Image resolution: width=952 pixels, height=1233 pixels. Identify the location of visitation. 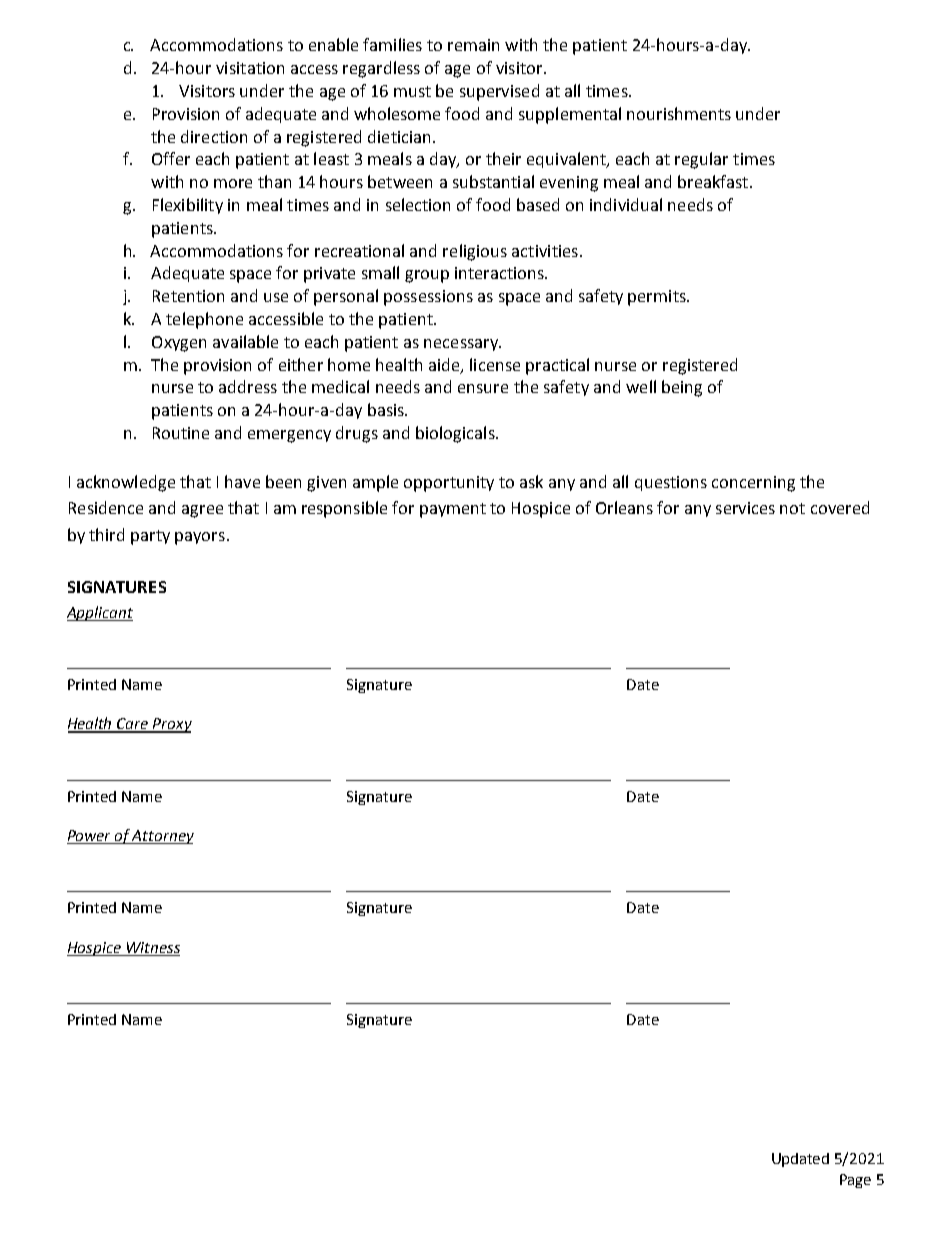
(250, 68).
